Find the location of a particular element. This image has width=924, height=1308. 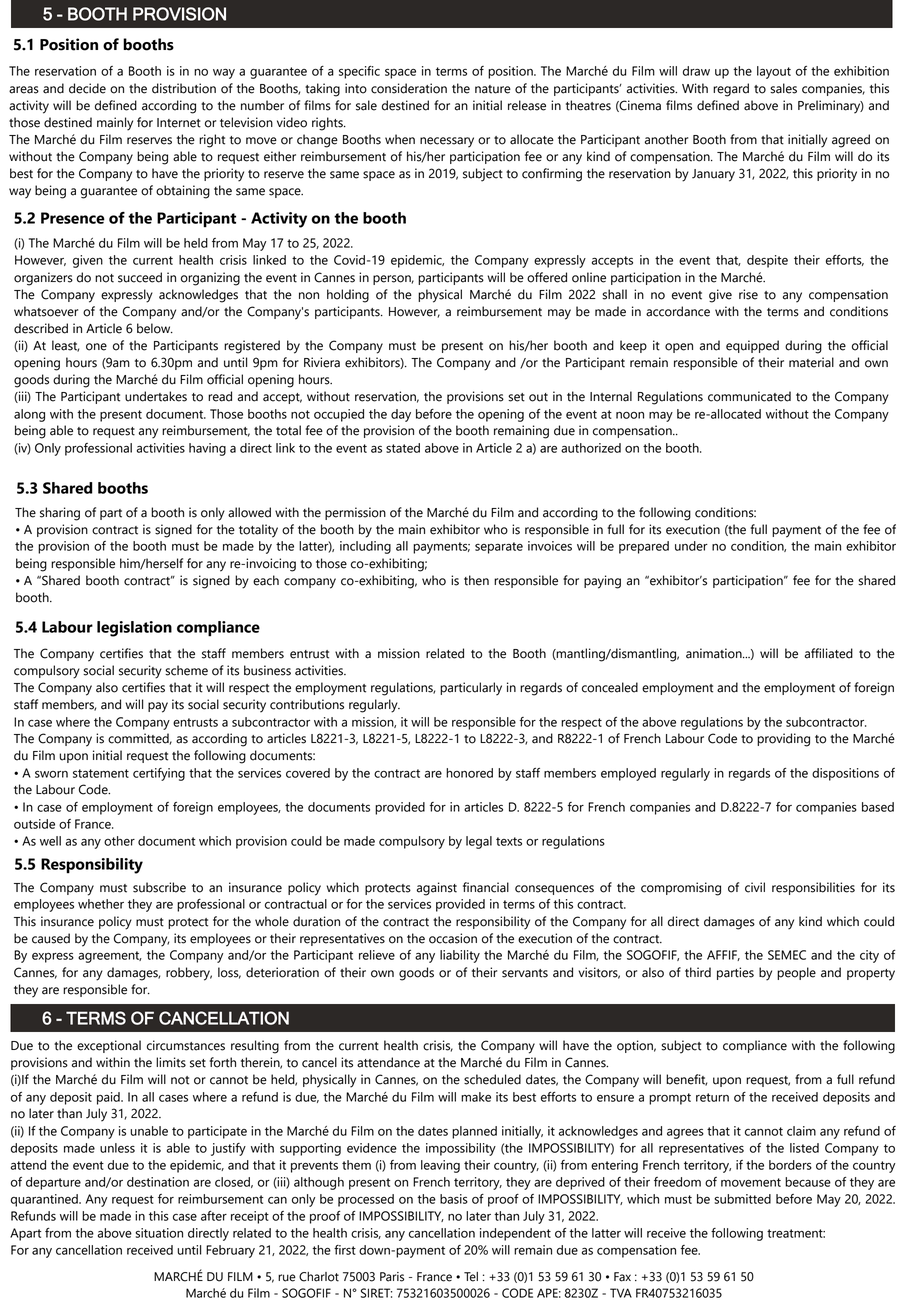

Paris is located at coordinates (392, 1277).
